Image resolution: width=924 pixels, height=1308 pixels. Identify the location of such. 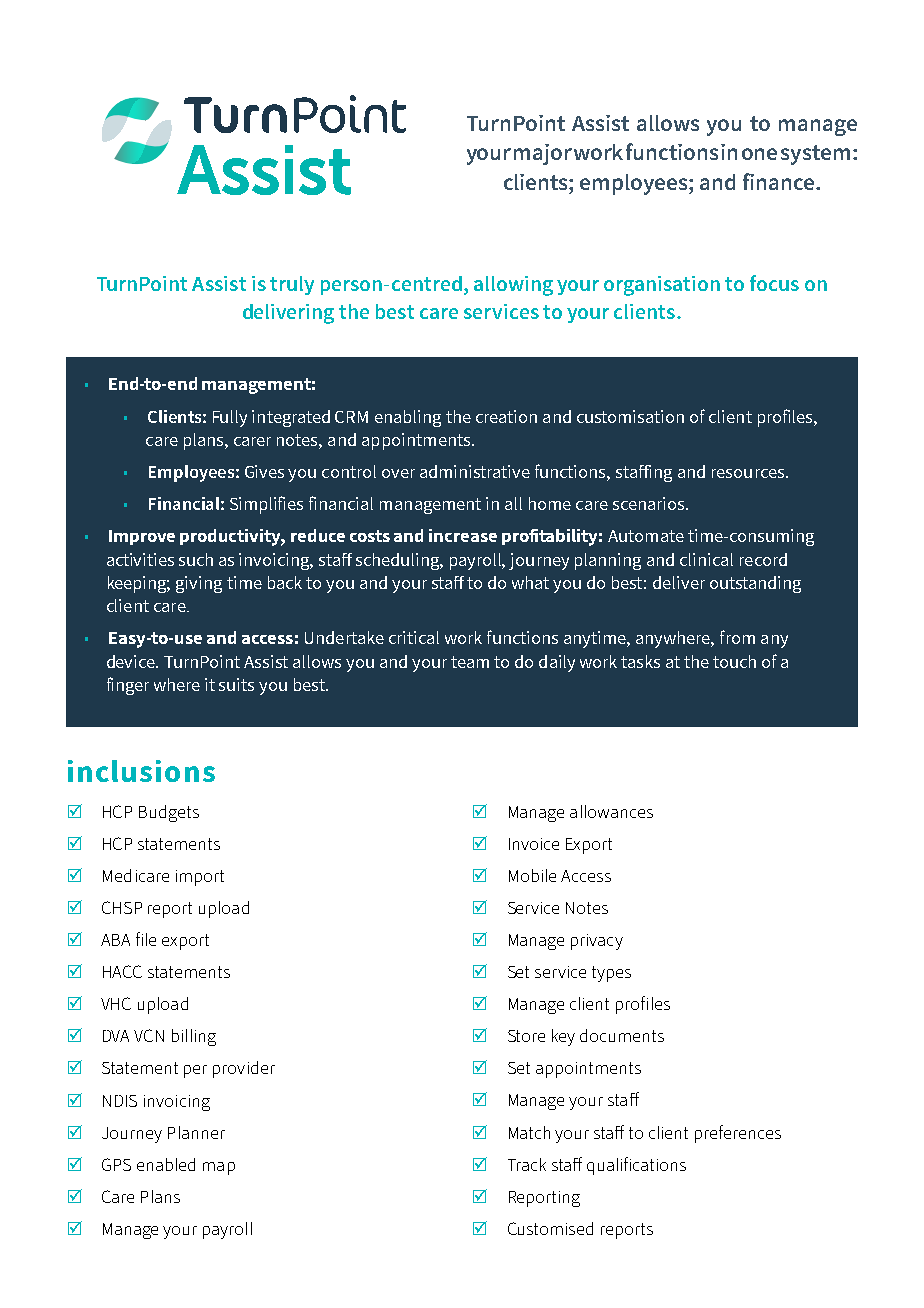
(196, 559).
